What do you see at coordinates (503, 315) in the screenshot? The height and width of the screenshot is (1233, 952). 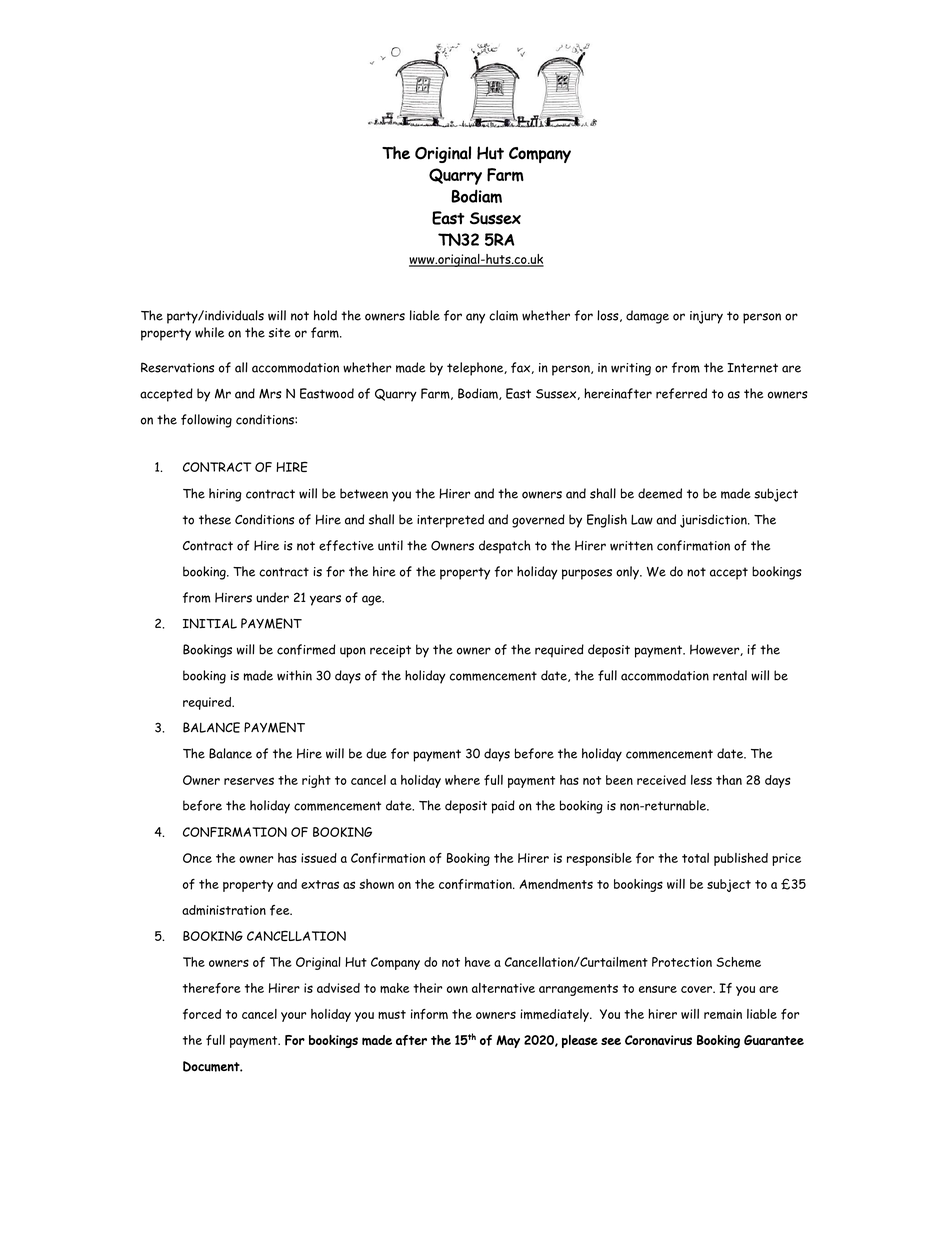 I see `claim` at bounding box center [503, 315].
